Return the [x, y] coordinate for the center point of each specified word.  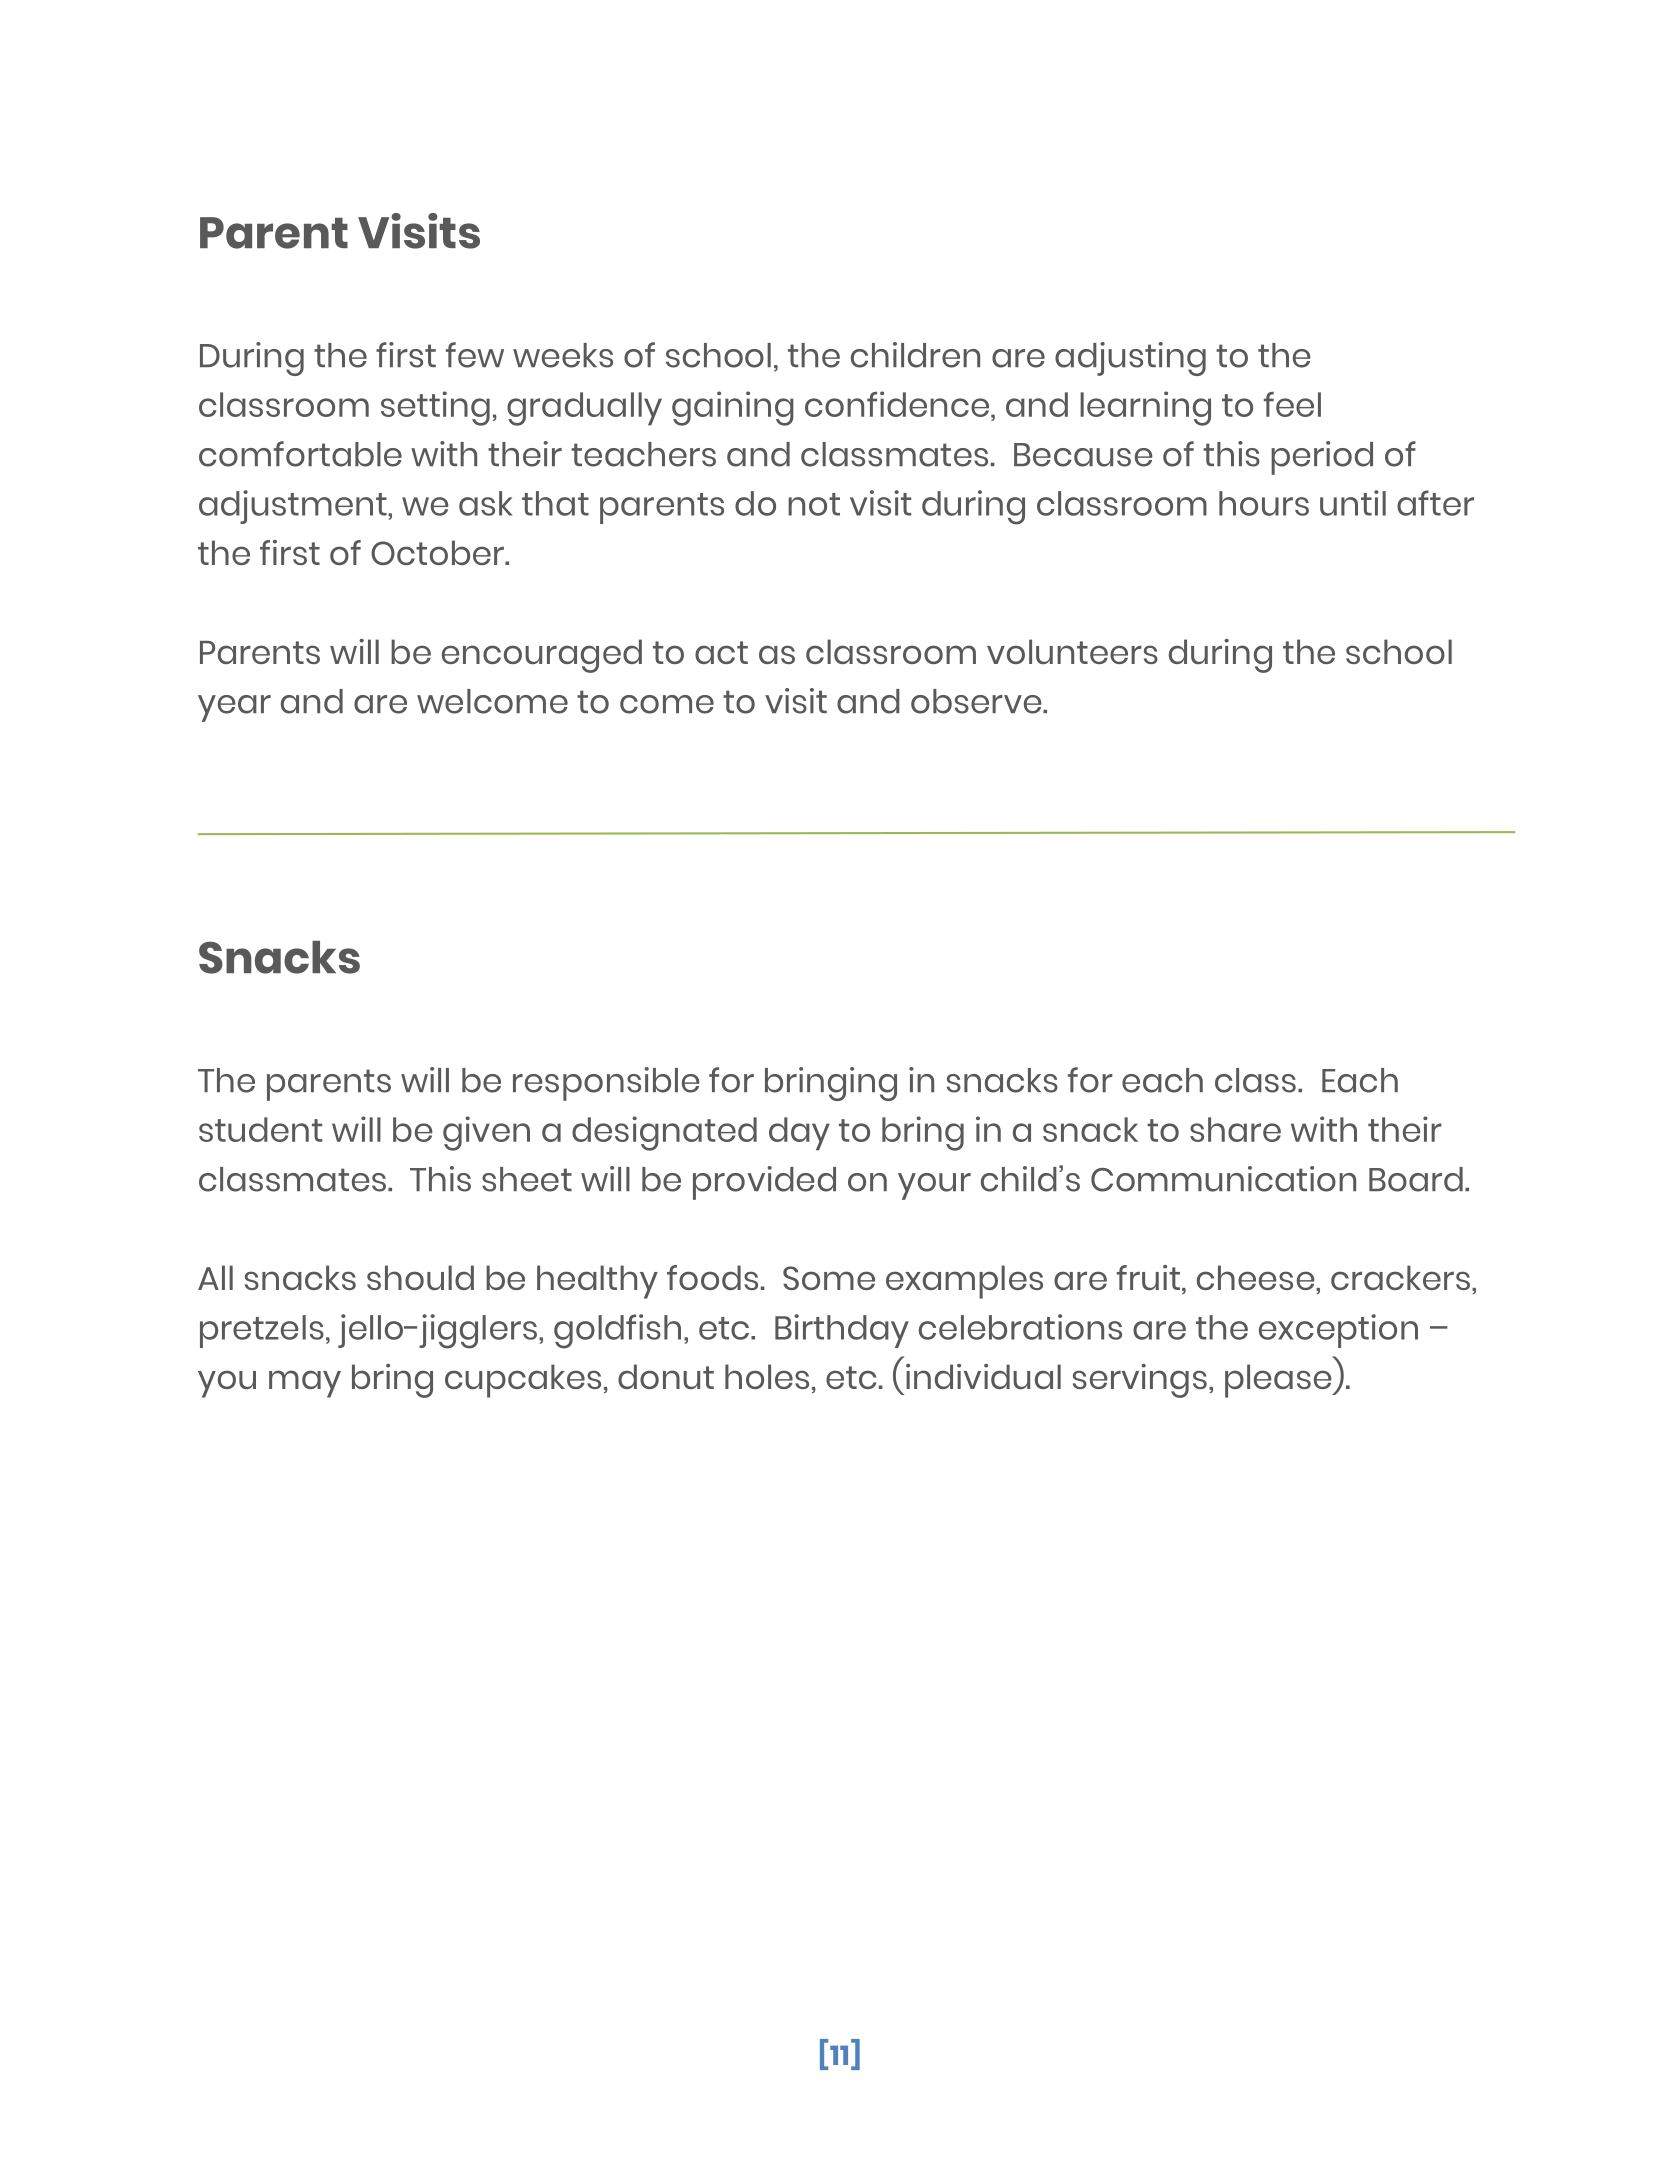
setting [435, 408]
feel [1292, 404]
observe [977, 701]
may [305, 1384]
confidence [898, 404]
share [1235, 1129]
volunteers [1072, 651]
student [260, 1129]
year [234, 708]
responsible [606, 1084]
